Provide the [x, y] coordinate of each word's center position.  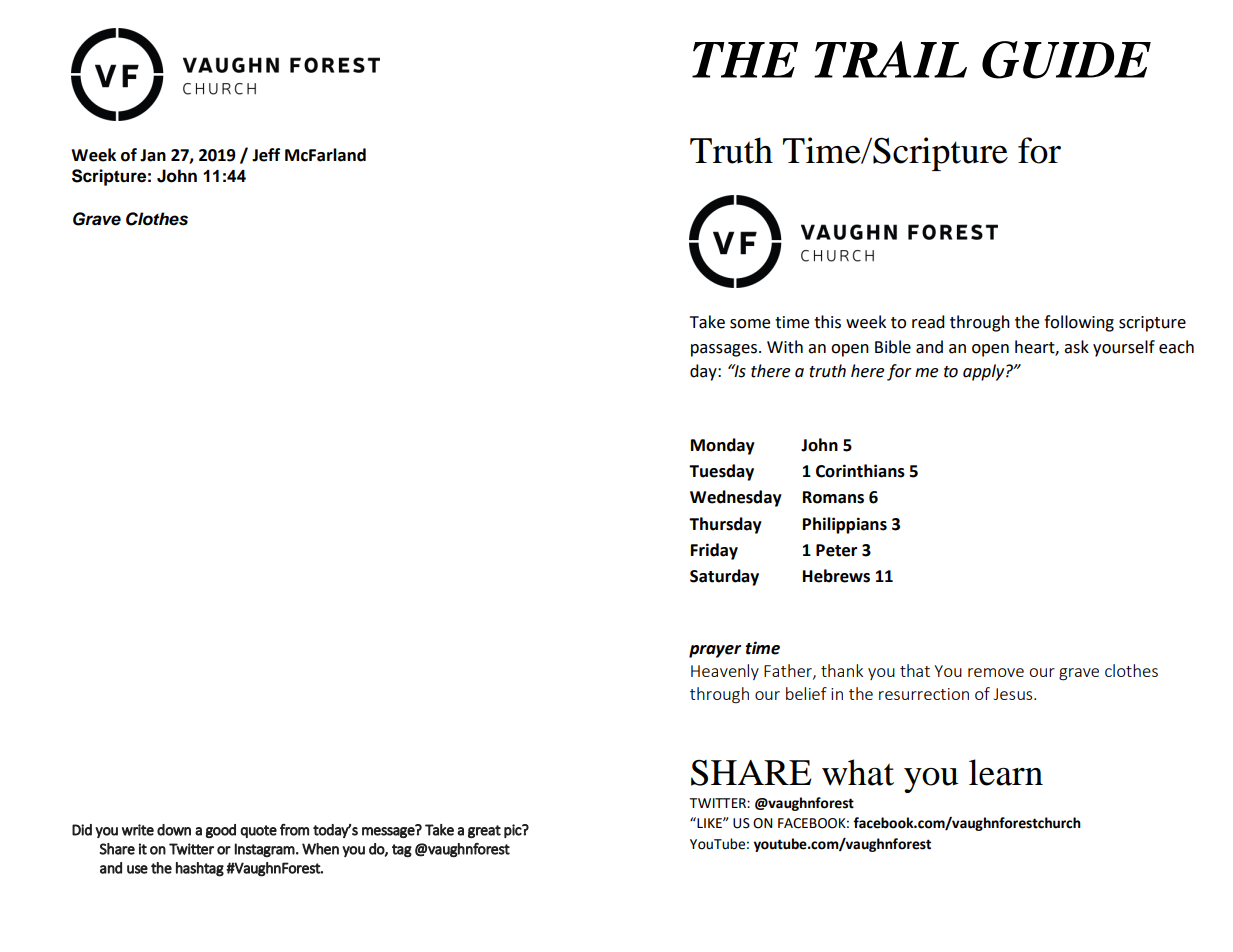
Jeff [266, 155]
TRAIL [890, 59]
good [221, 831]
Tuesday [721, 472]
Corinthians [860, 471]
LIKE [709, 822]
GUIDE [1066, 60]
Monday [723, 446]
